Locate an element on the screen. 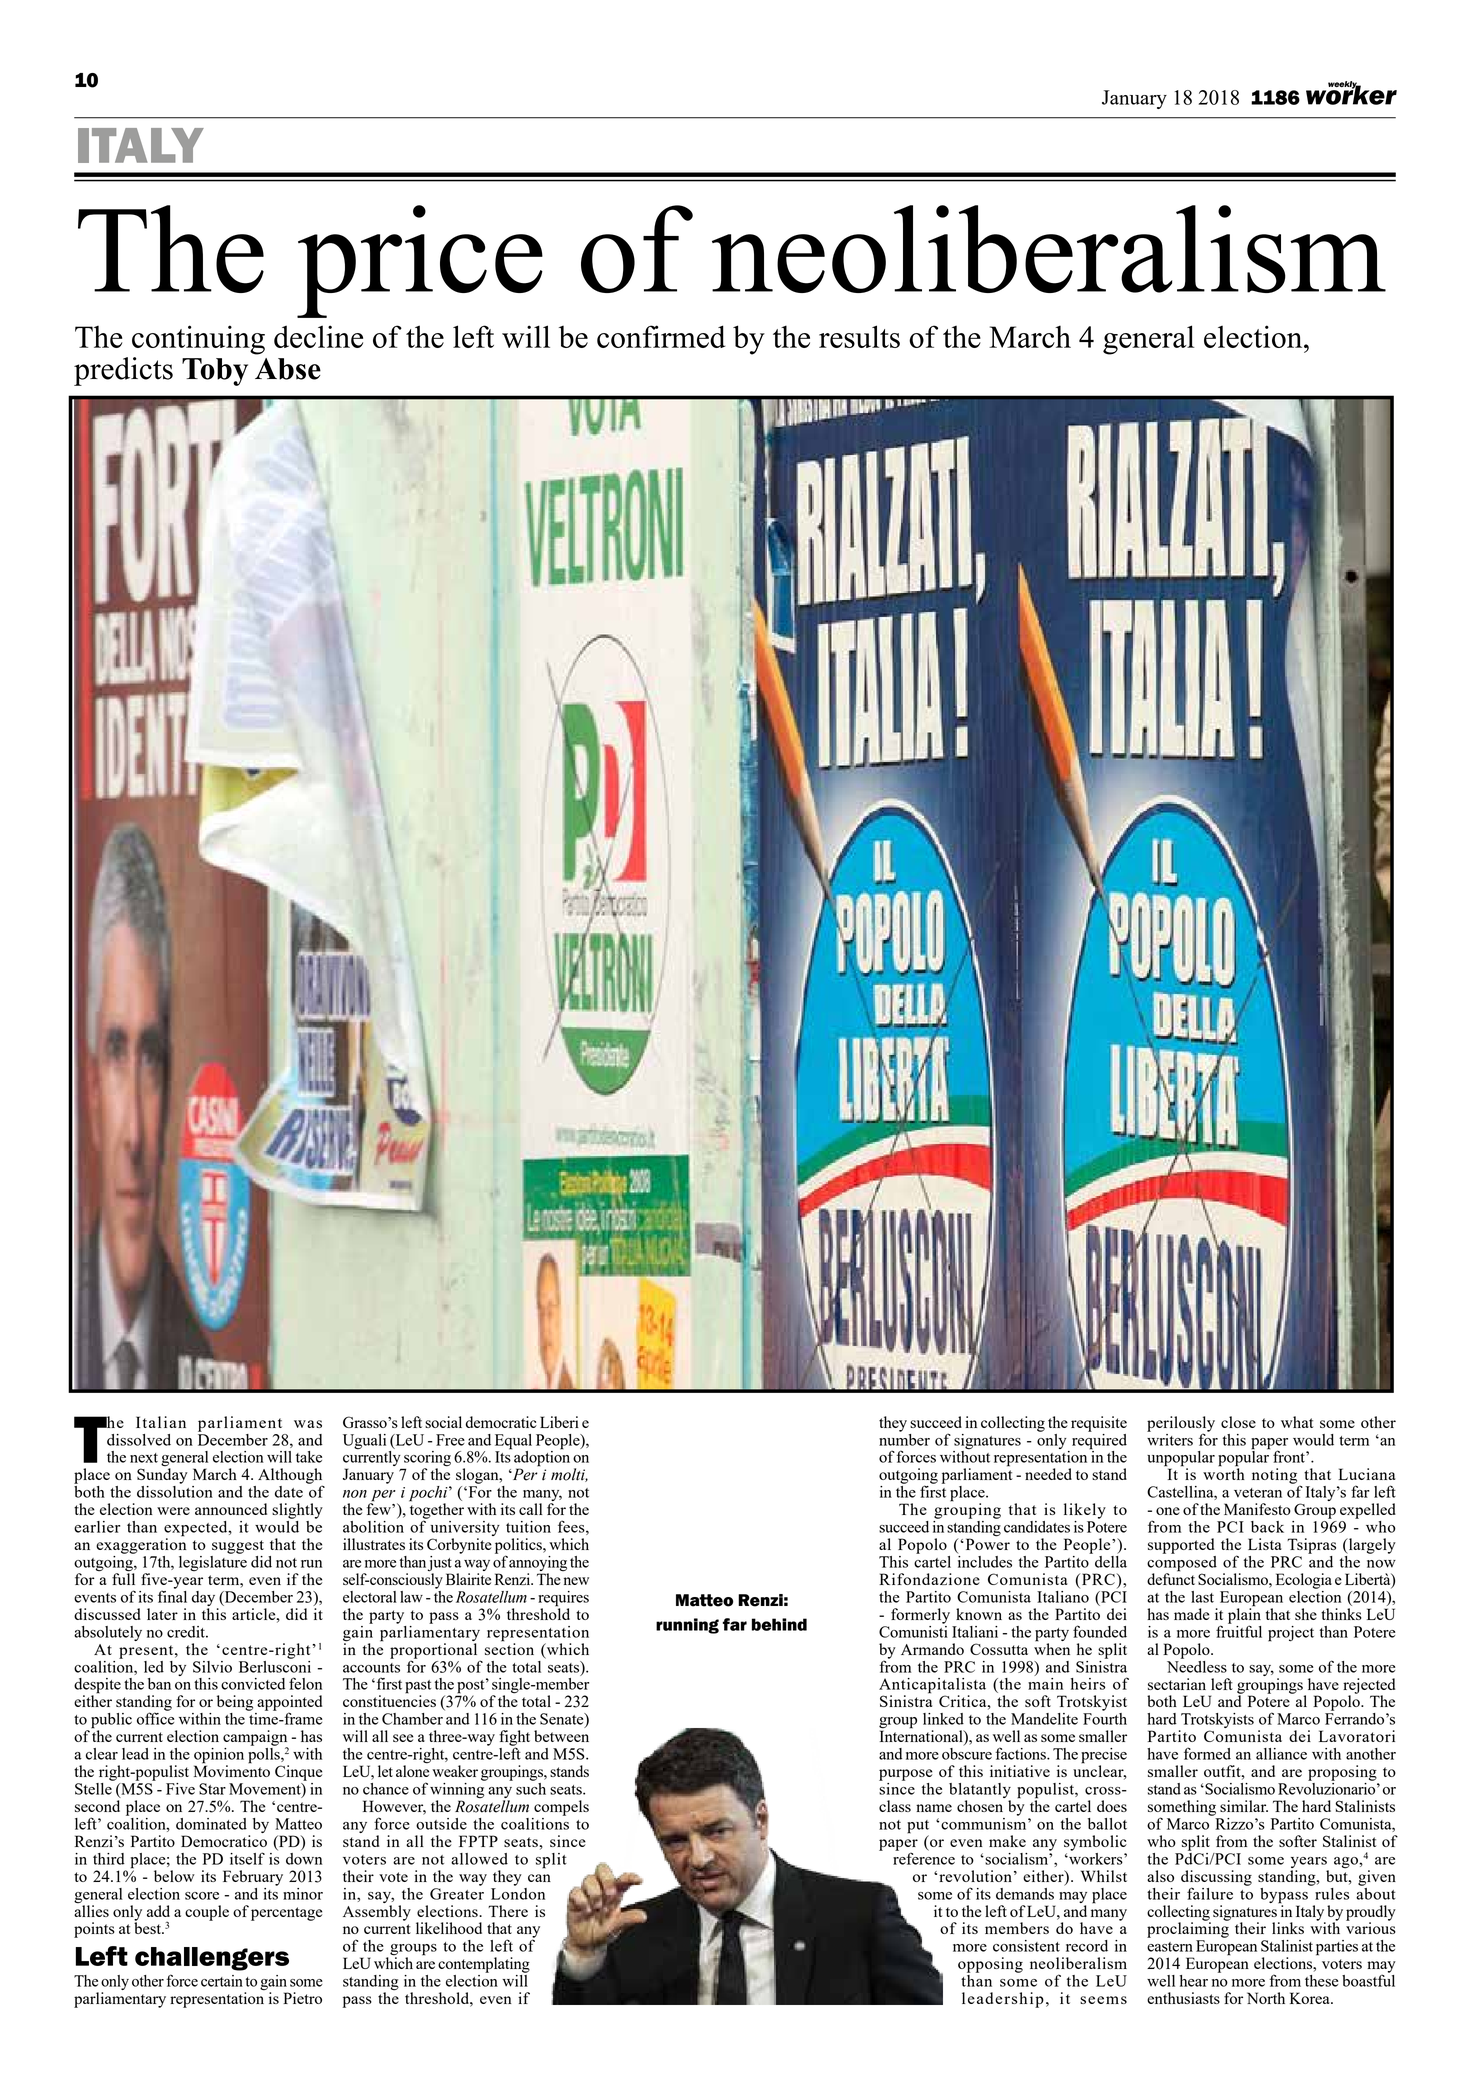 Image resolution: width=1470 pixels, height=2079 pixels. close is located at coordinates (1238, 1422).
